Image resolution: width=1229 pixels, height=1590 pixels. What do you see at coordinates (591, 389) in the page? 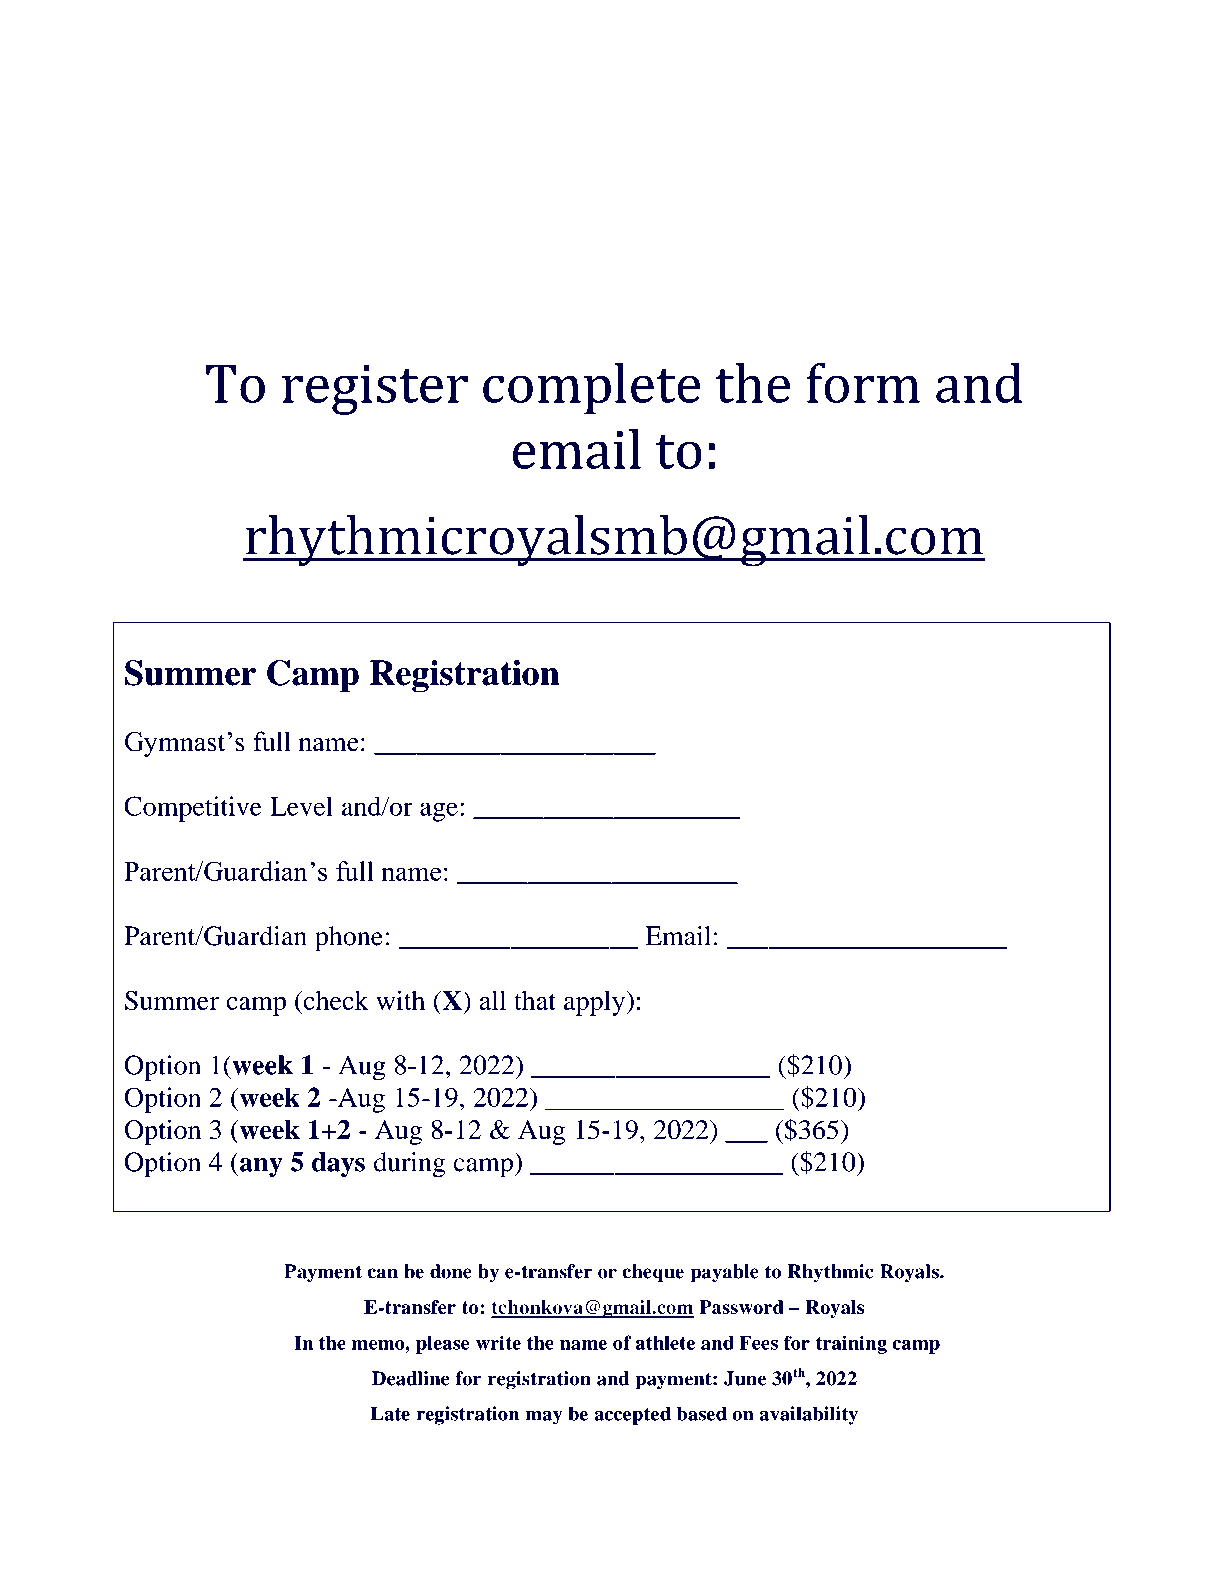
I see `complete` at bounding box center [591, 389].
